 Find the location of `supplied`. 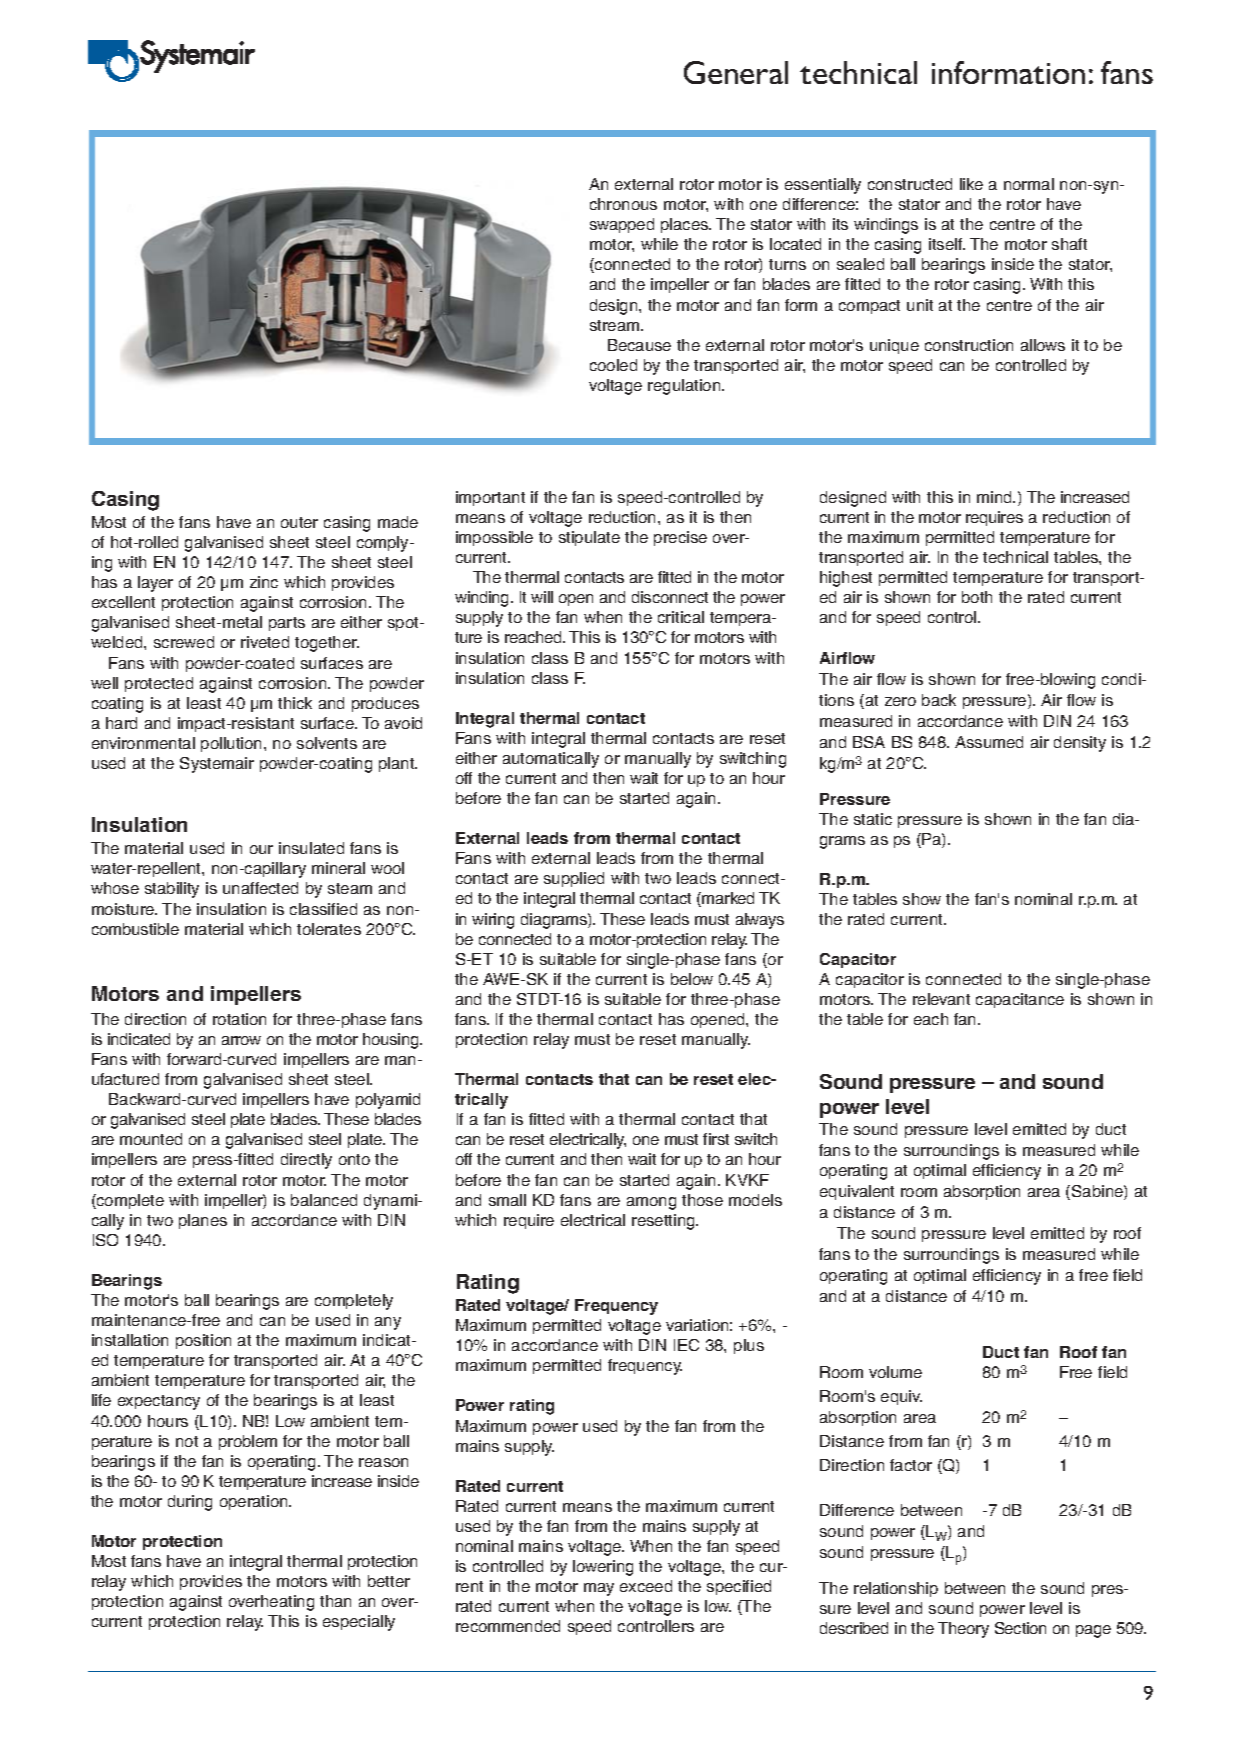

supplied is located at coordinates (574, 879).
